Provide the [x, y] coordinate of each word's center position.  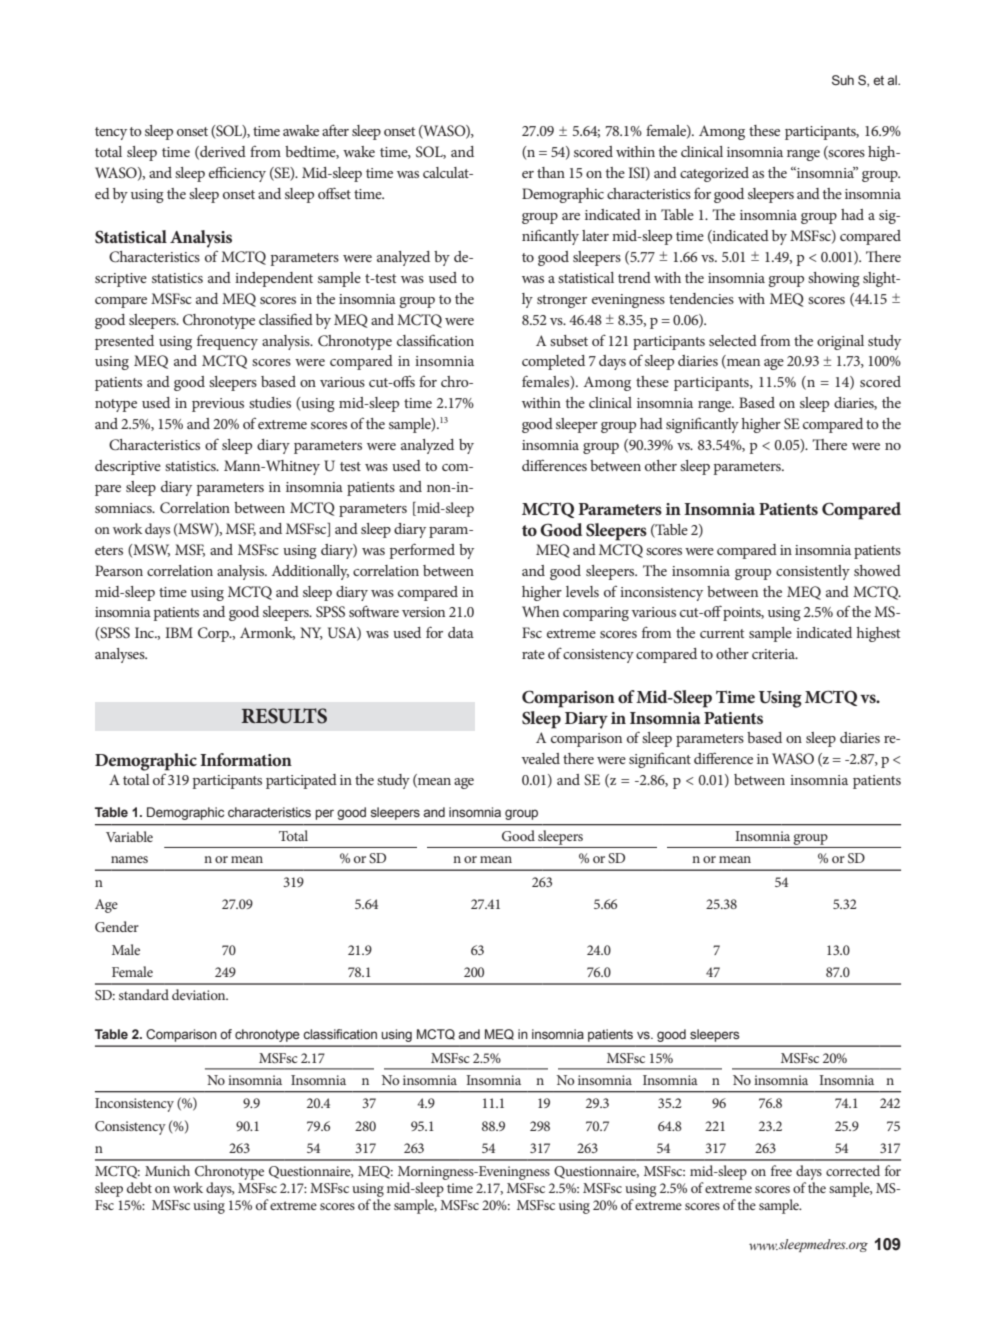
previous [218, 405]
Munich [167, 1170]
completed [553, 362]
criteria [774, 654]
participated [301, 781]
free [781, 1170]
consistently [813, 572]
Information [246, 759]
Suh [843, 80]
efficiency [237, 174]
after [335, 130]
